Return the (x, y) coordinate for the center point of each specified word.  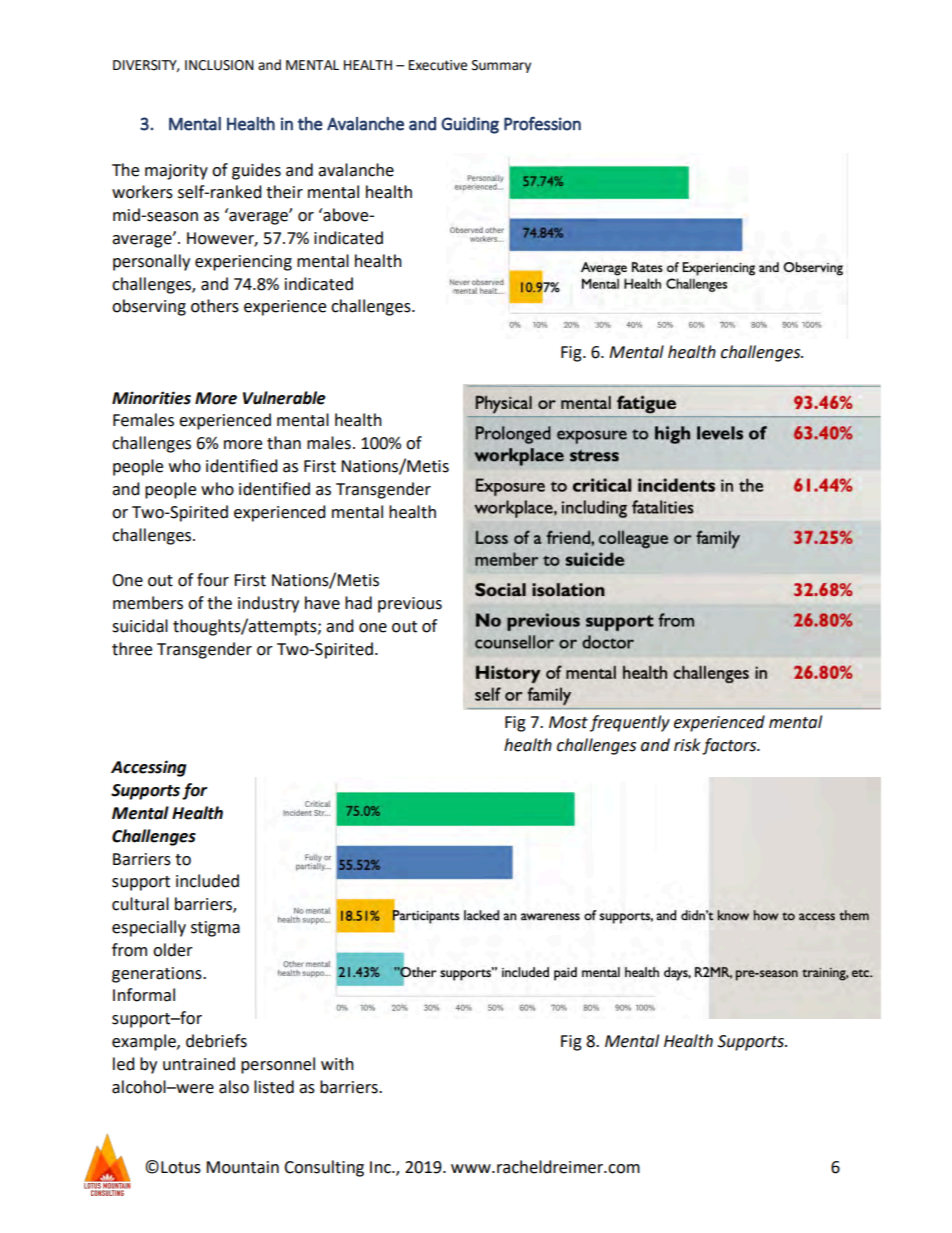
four (213, 580)
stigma (215, 929)
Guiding (470, 125)
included (207, 881)
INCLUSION (219, 65)
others (215, 306)
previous (410, 605)
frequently (630, 723)
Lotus (181, 1167)
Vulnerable (284, 398)
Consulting (324, 1168)
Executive (438, 65)
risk (687, 745)
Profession (542, 124)
